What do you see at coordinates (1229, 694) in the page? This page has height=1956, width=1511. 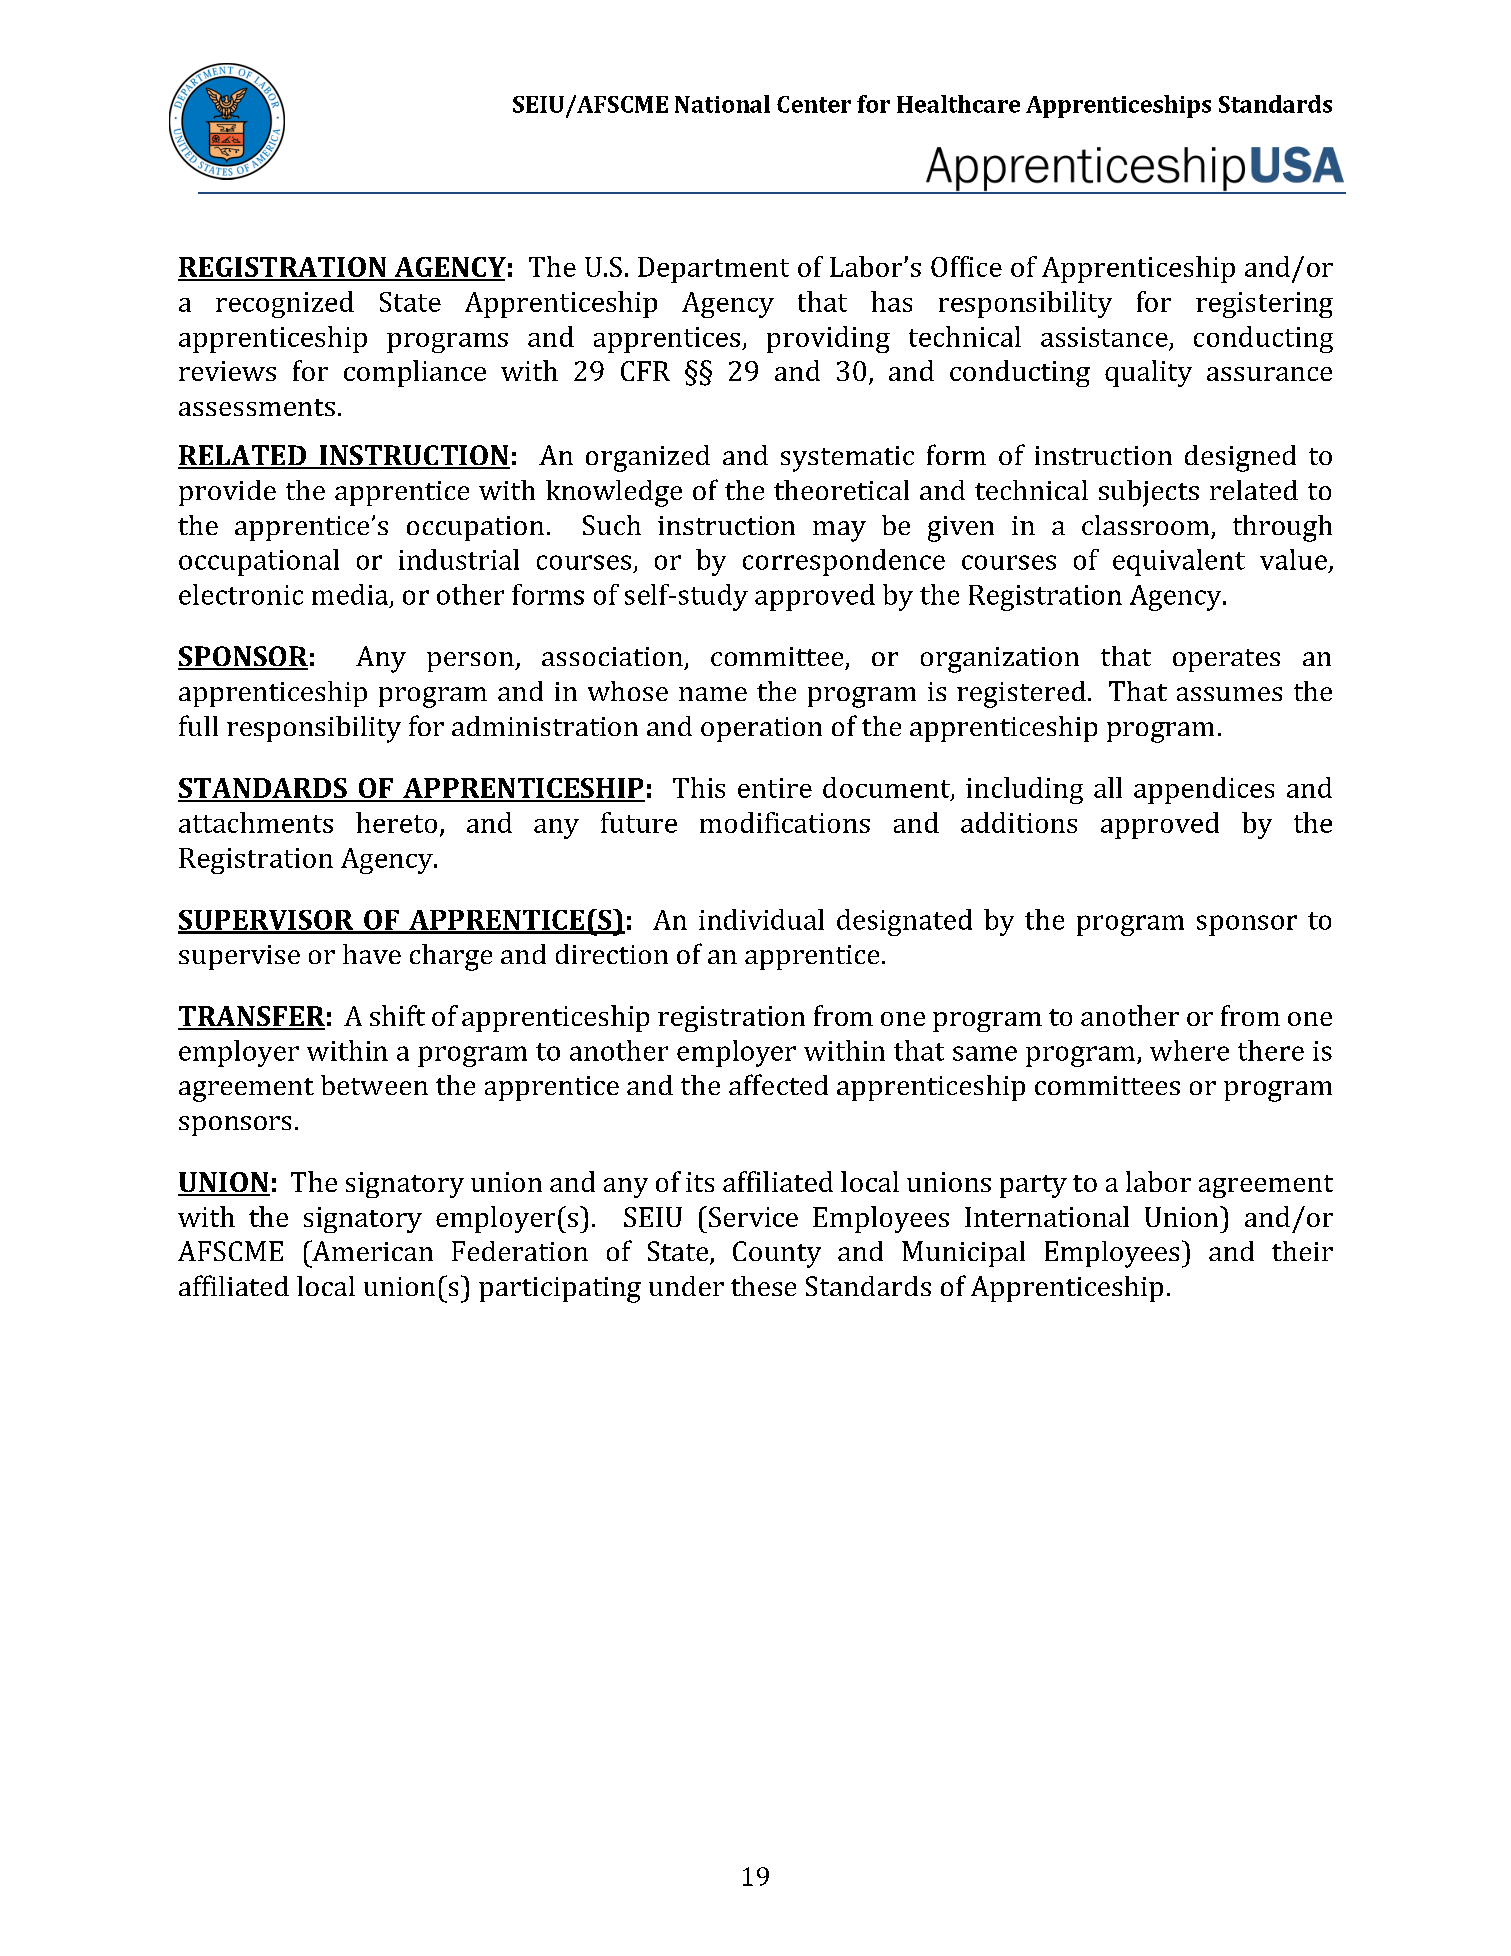 I see `assumes` at bounding box center [1229, 694].
